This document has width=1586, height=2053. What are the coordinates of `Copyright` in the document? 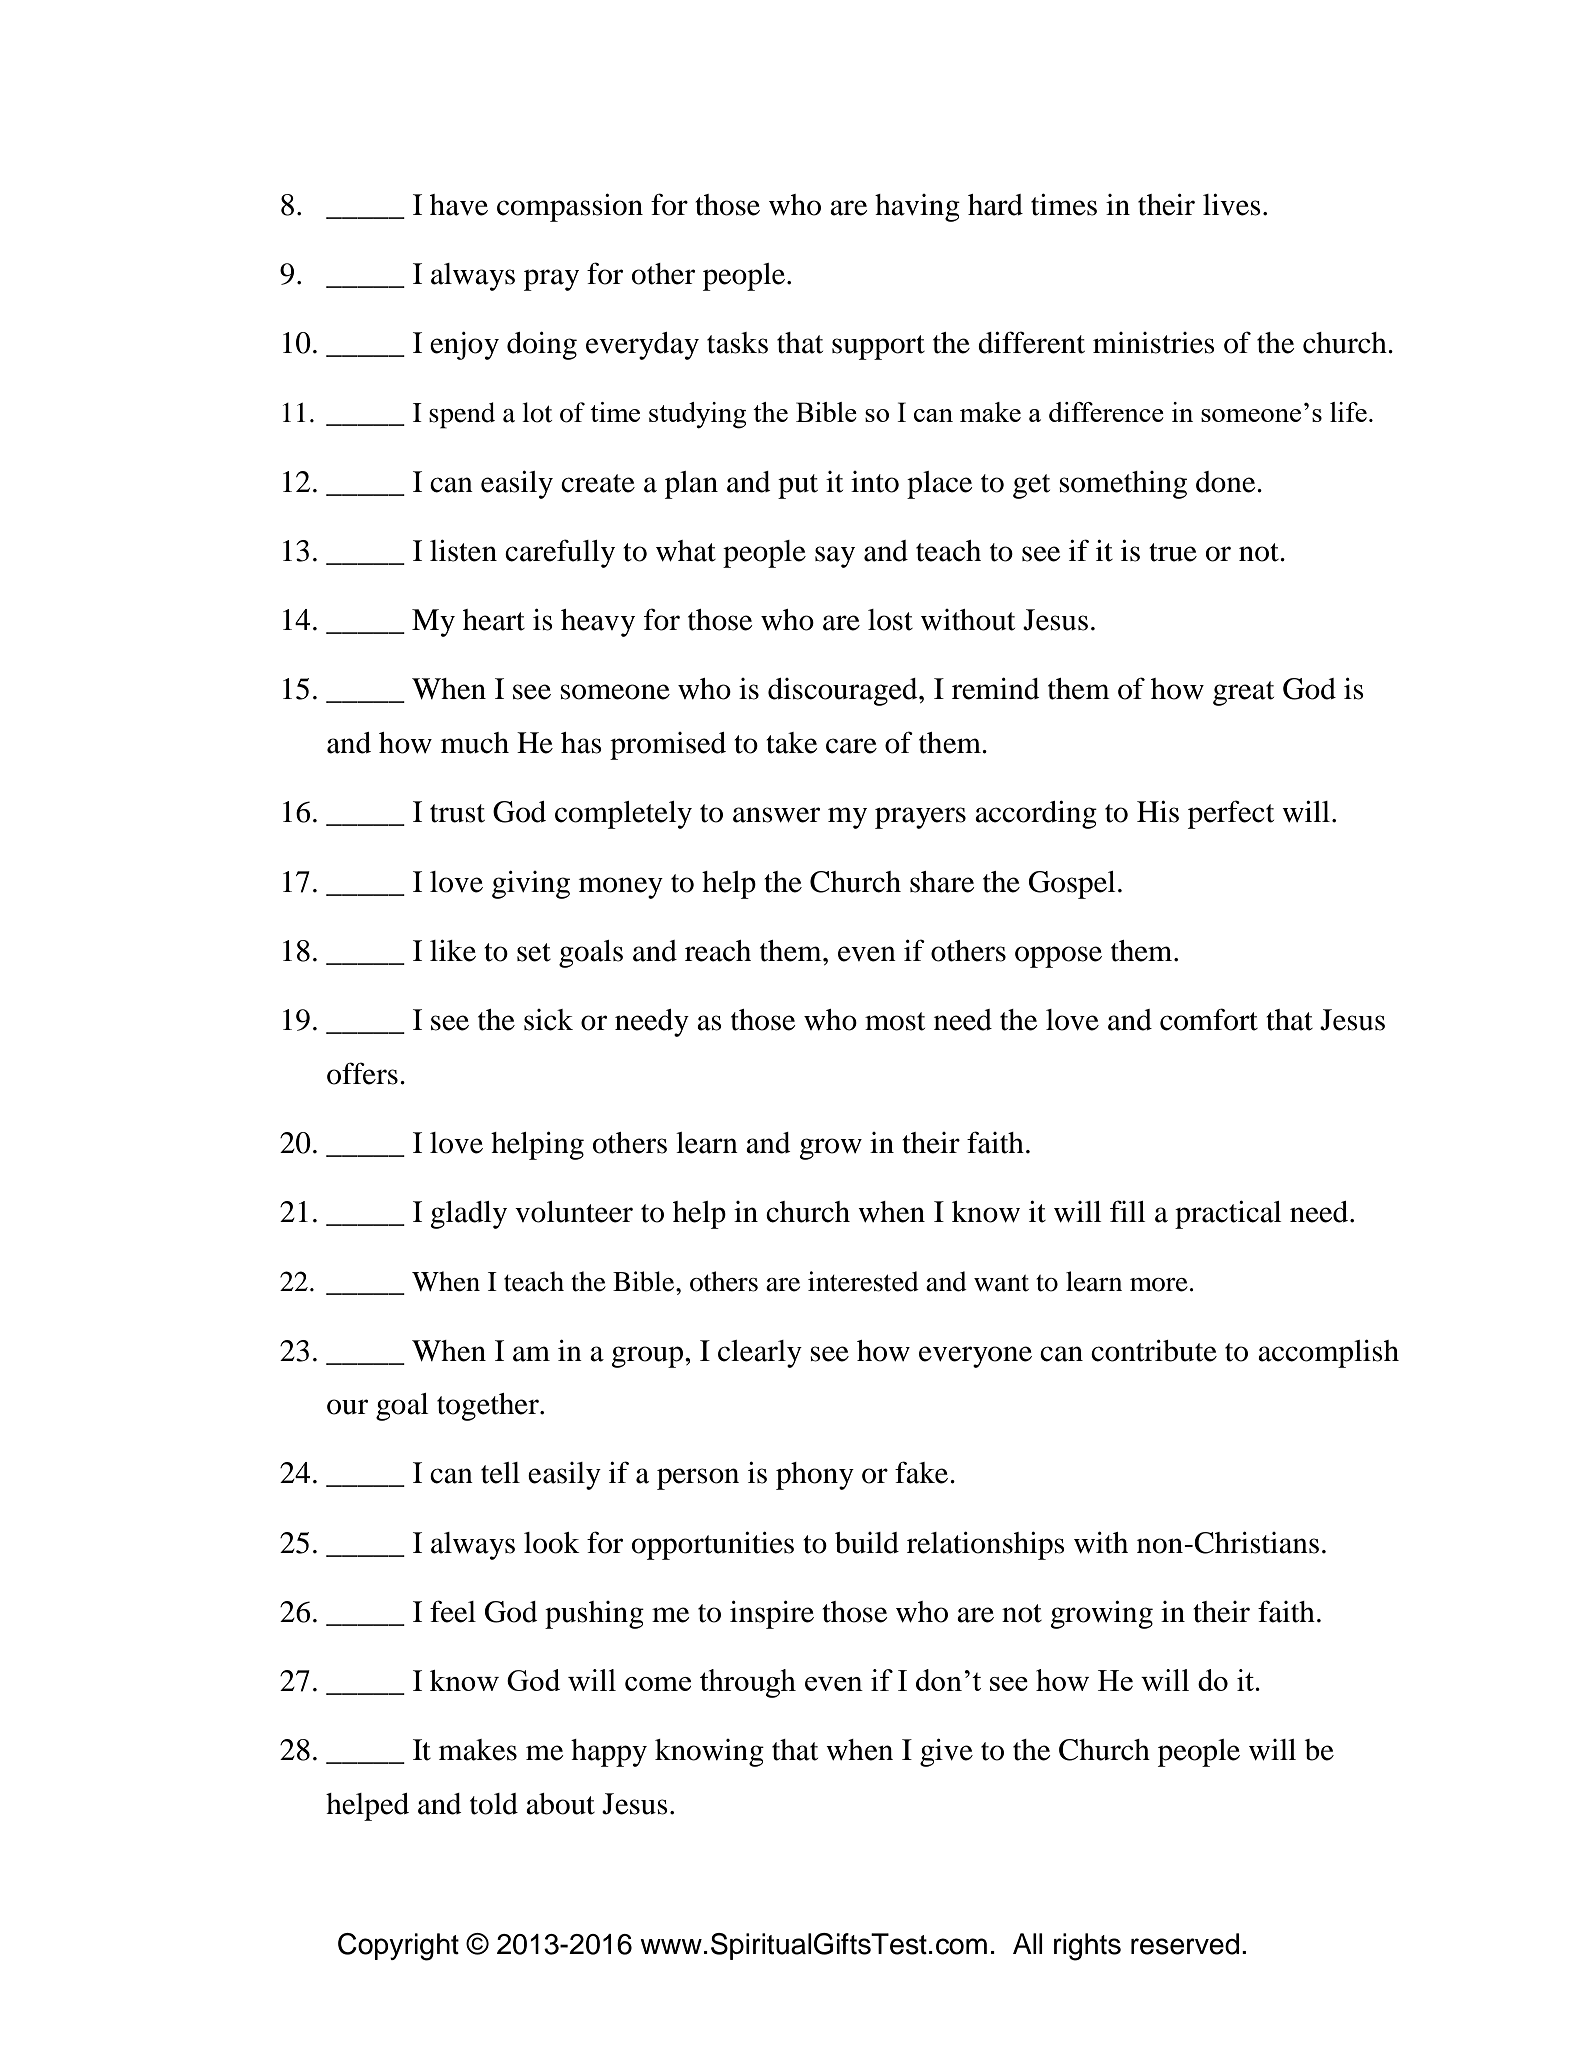 It's located at (398, 1947).
